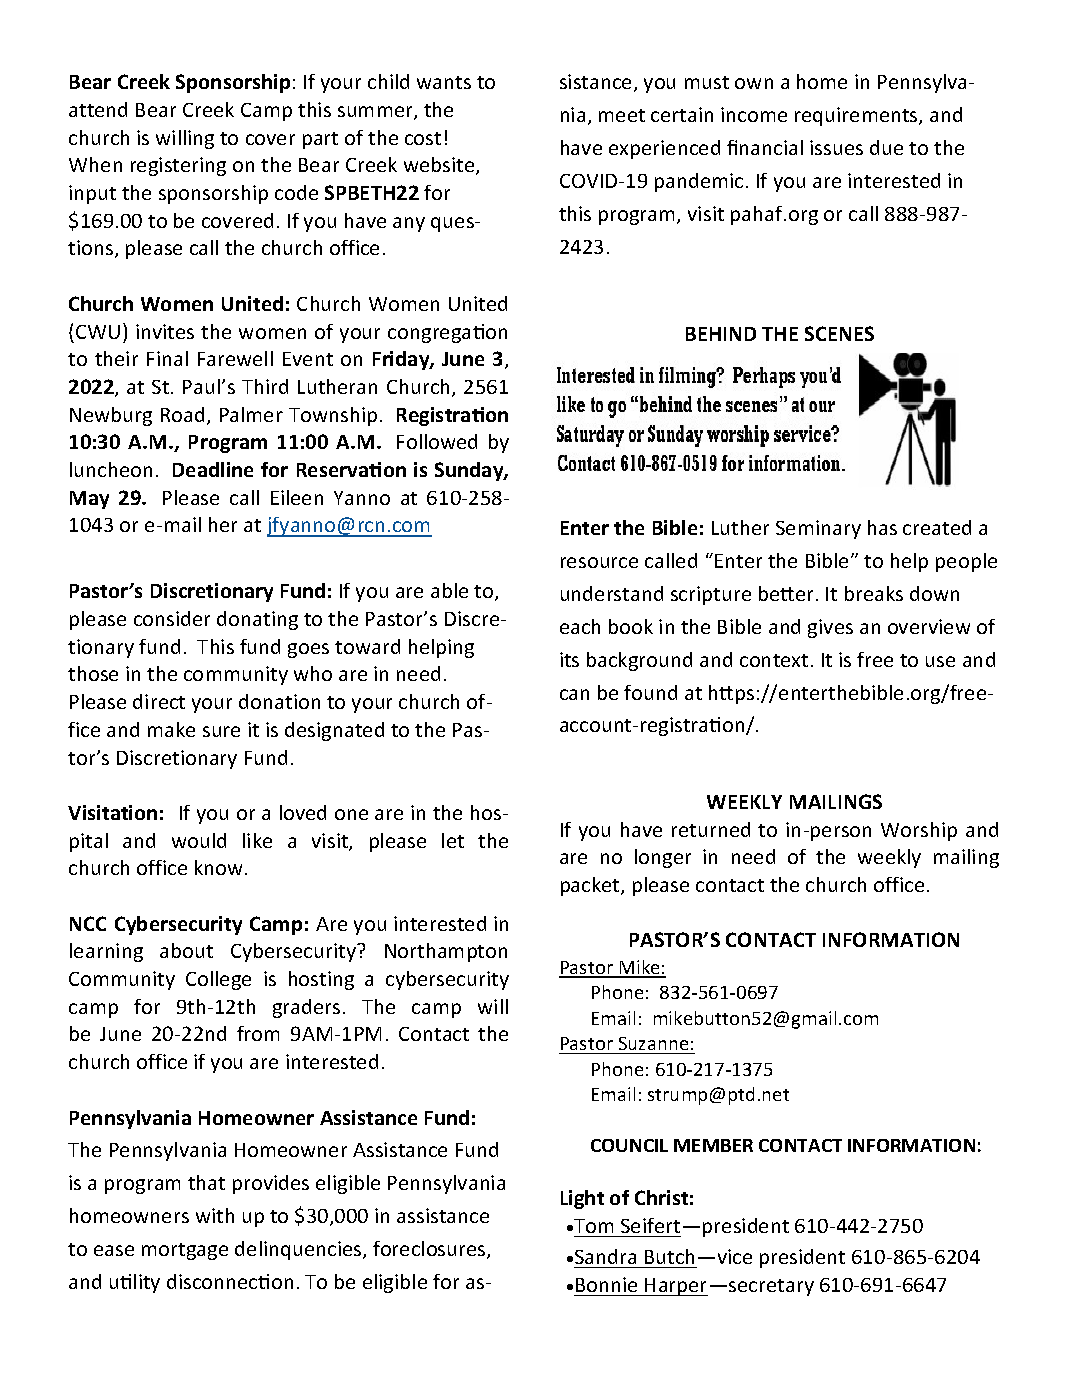  Describe the element at coordinates (591, 886) in the document. I see `packet` at that location.
